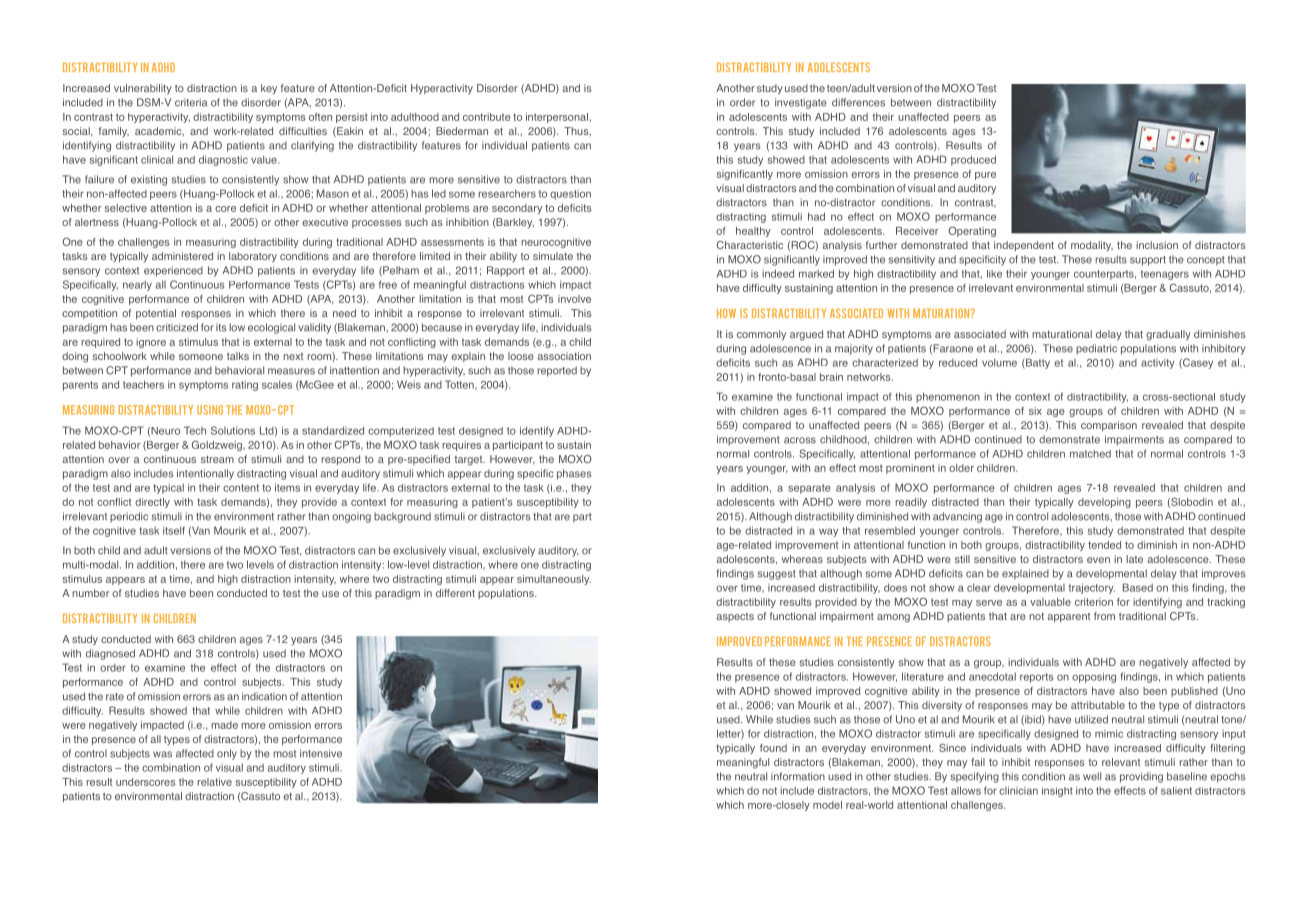 Image resolution: width=1308 pixels, height=924 pixels. I want to click on interpersonal, so click(557, 118).
